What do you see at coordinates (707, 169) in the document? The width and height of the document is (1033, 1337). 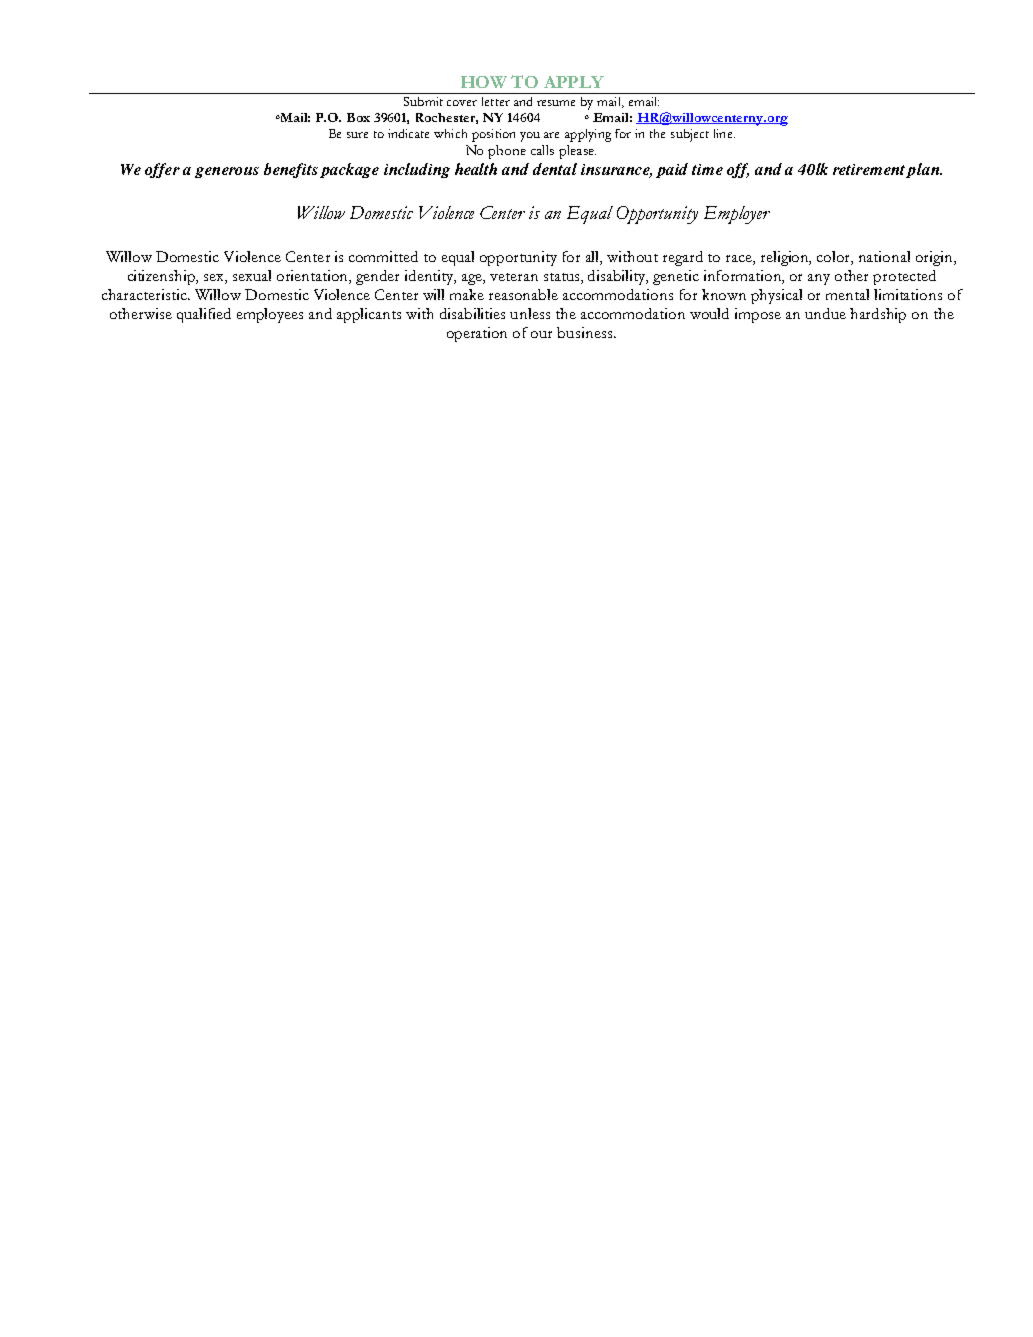 I see `time` at bounding box center [707, 169].
